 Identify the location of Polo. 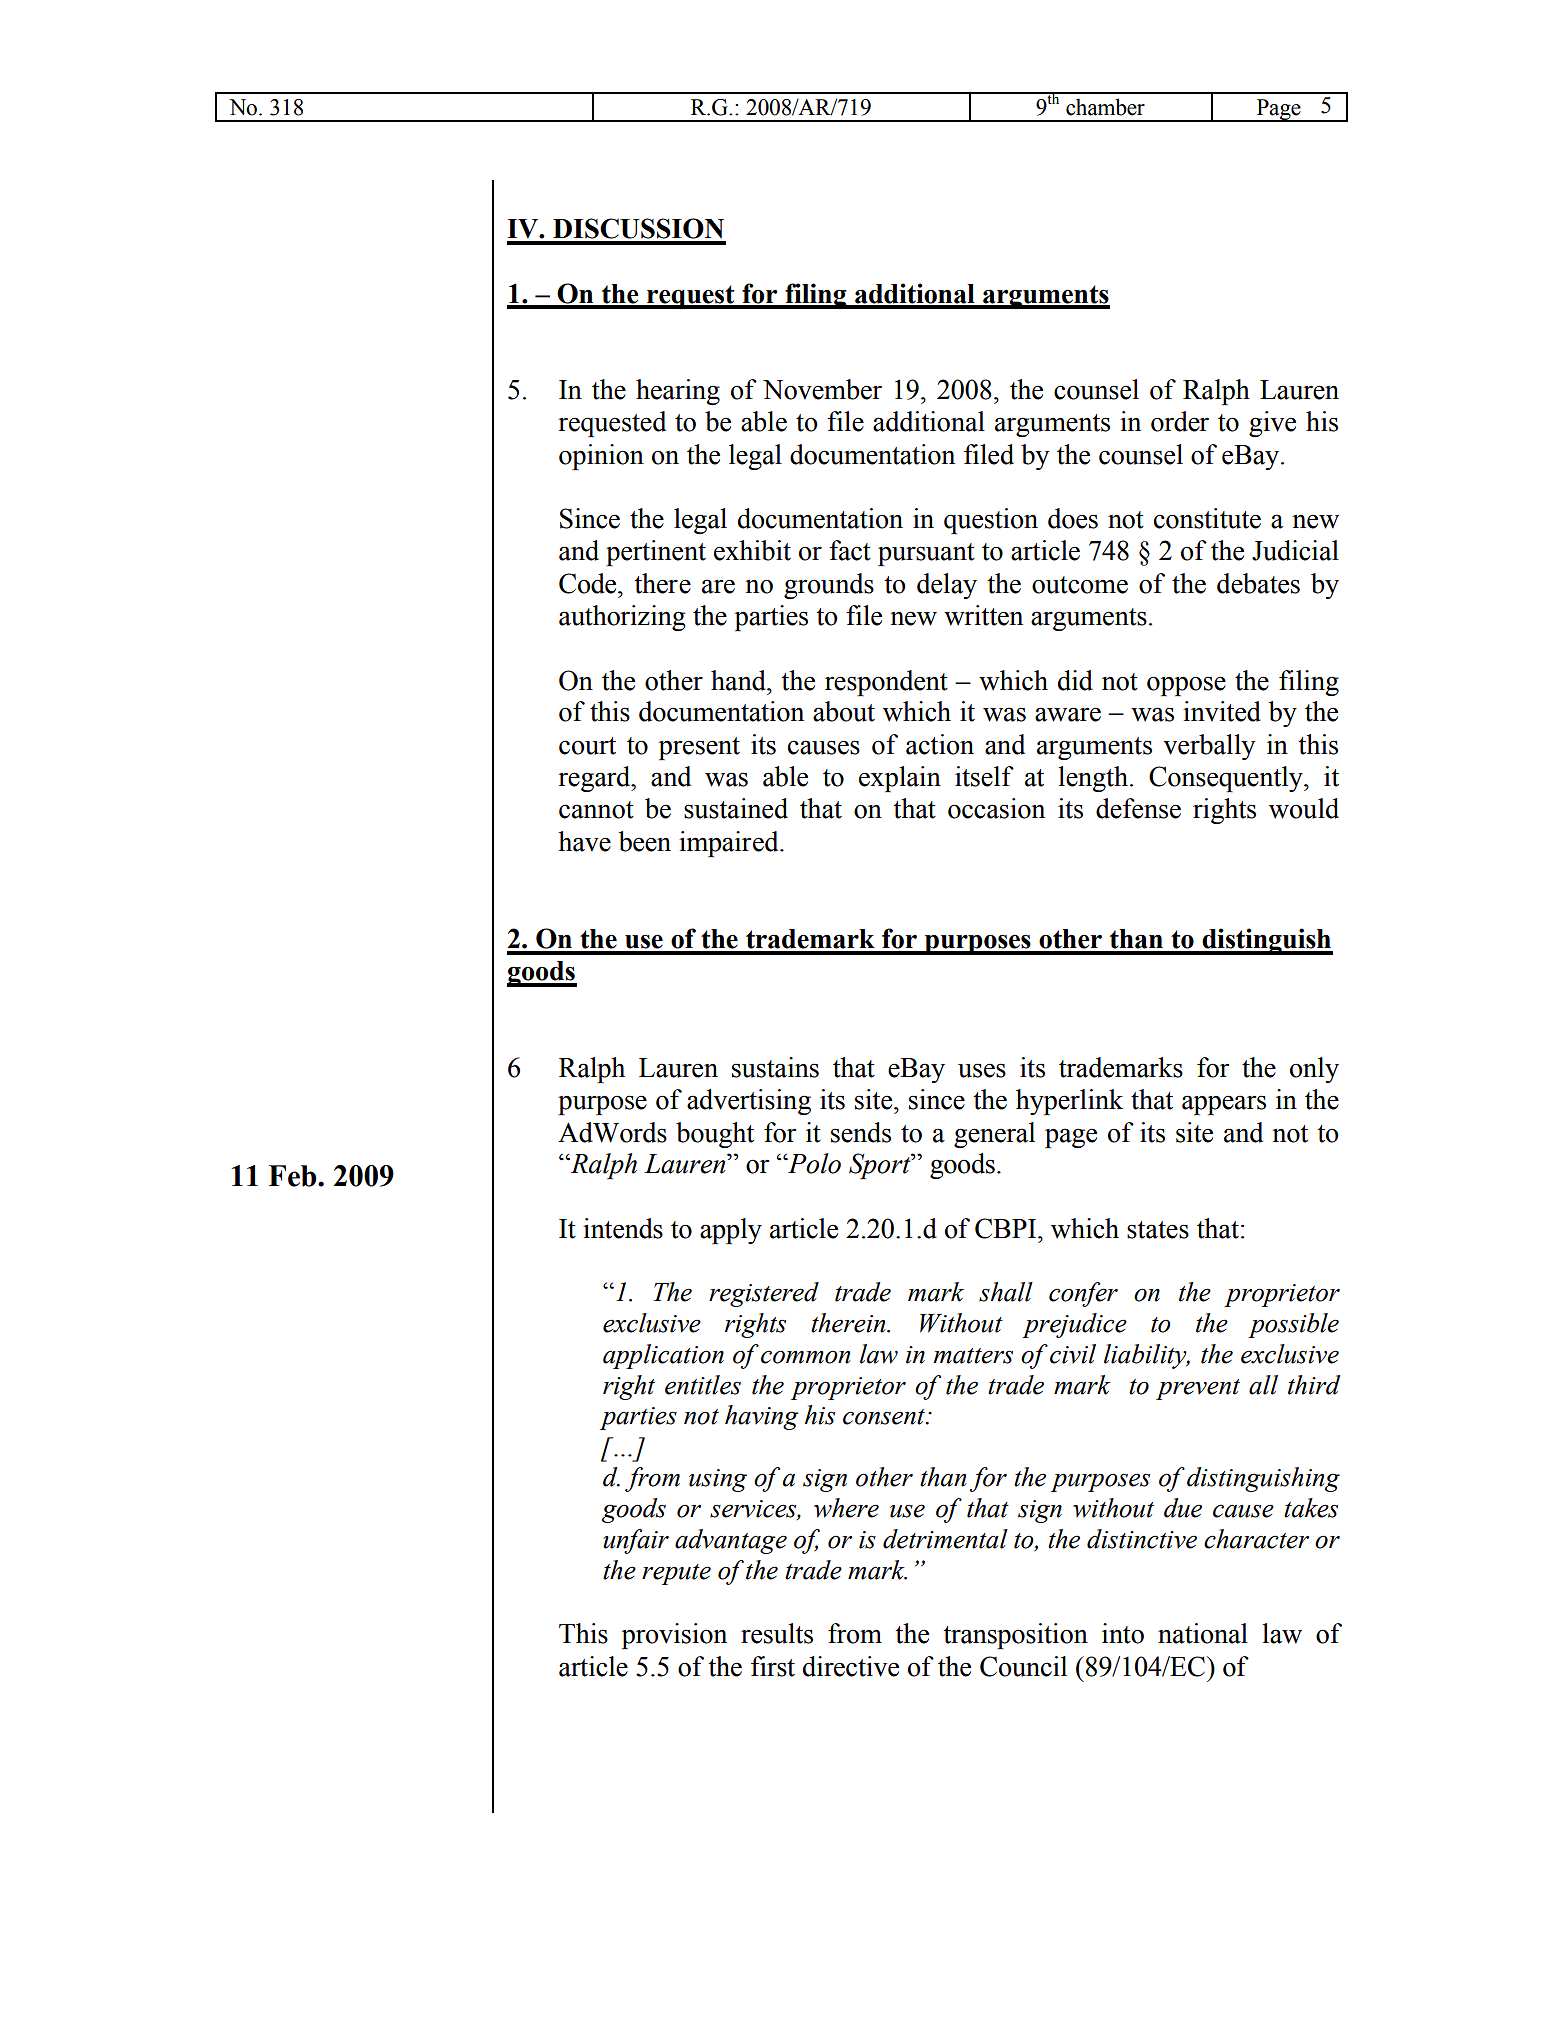
(813, 1163).
